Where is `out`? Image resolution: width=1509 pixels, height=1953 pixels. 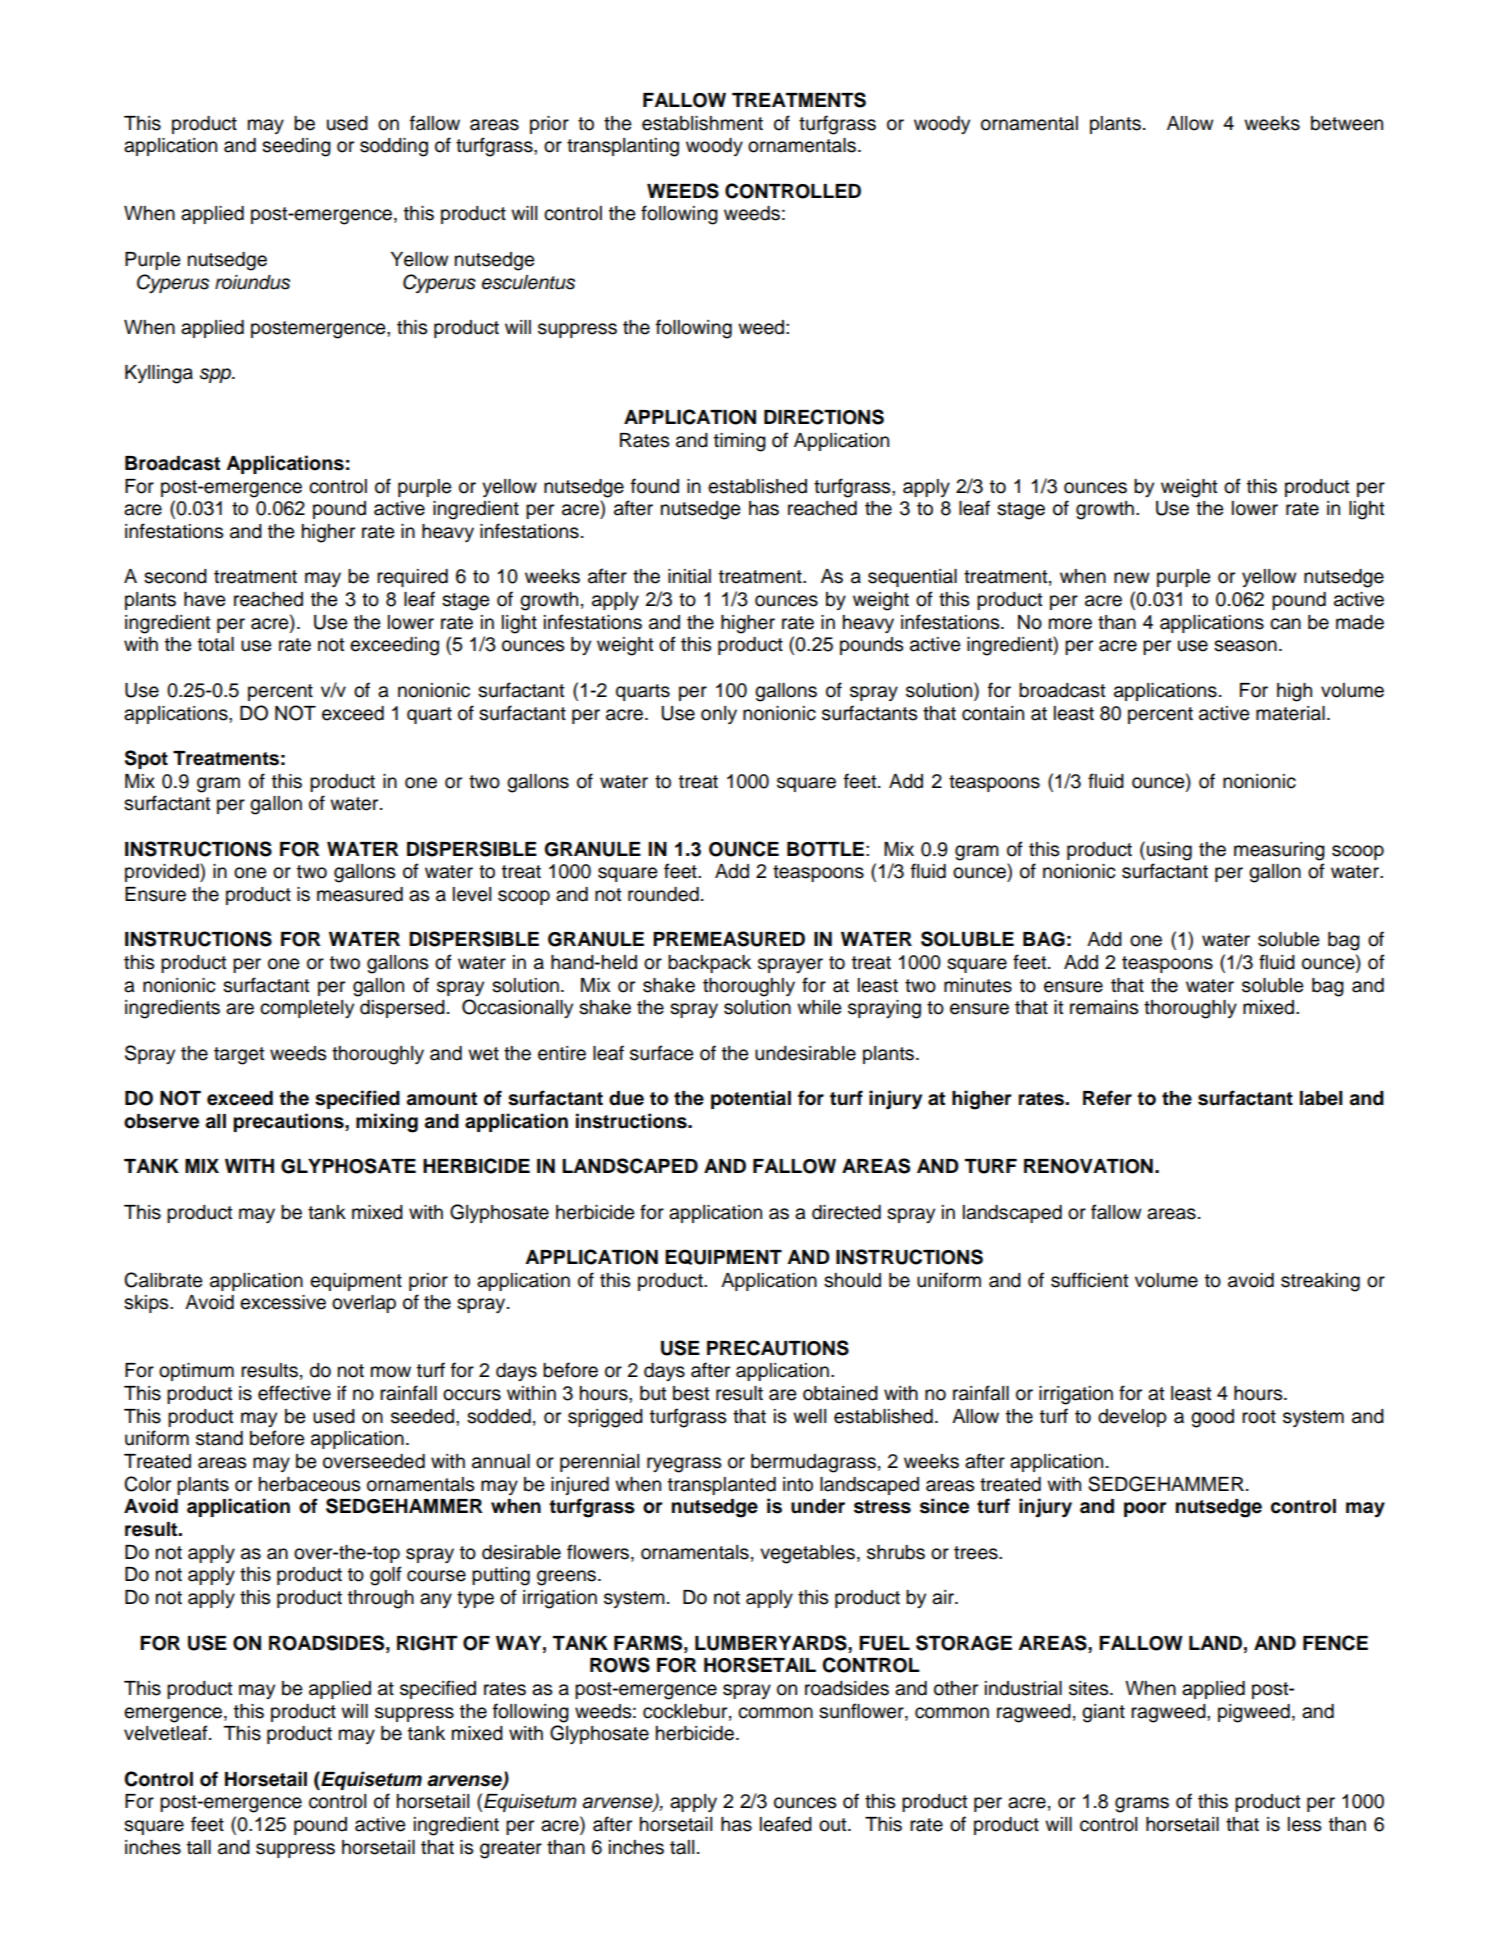 out is located at coordinates (834, 1825).
